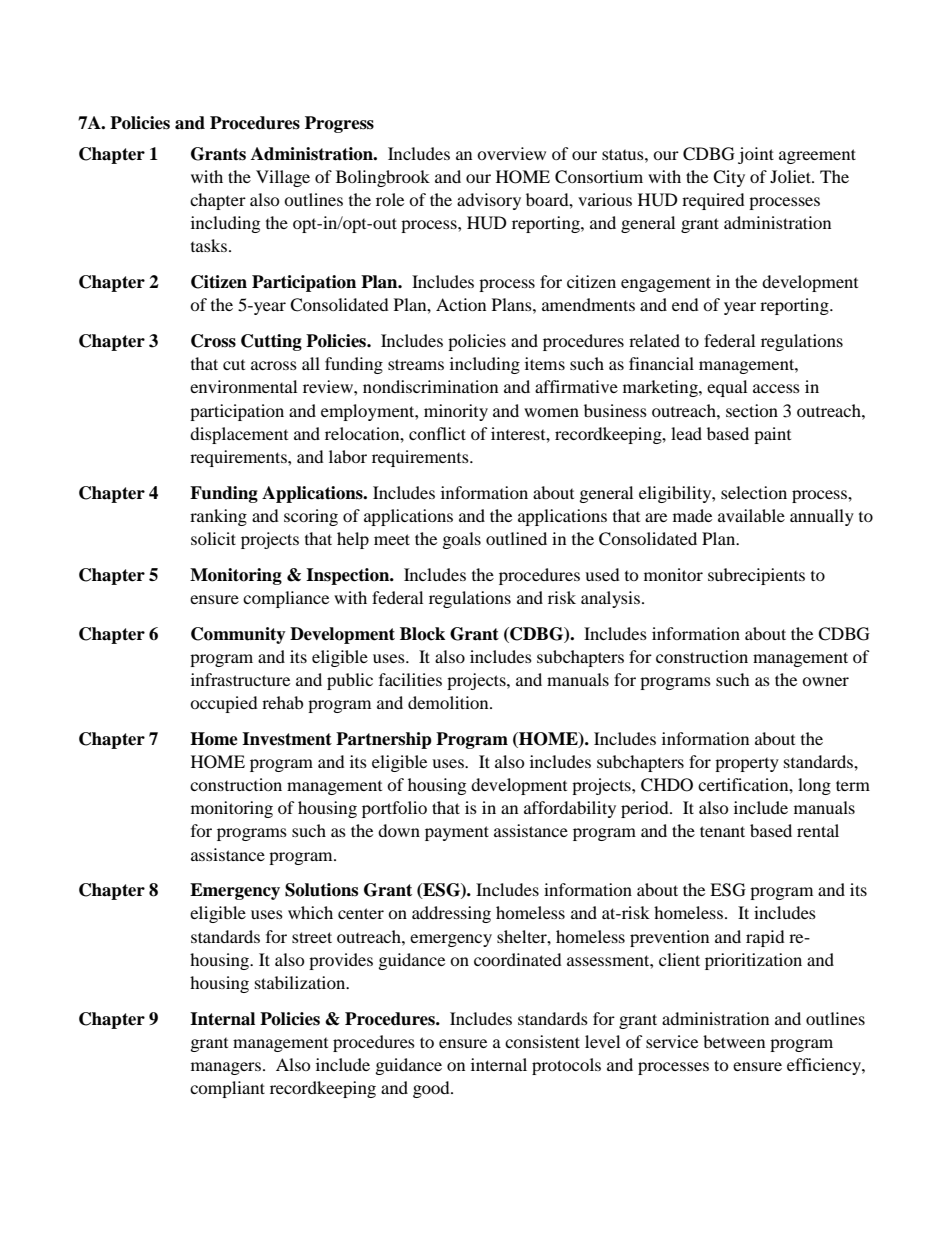 This screenshot has height=1233, width=952. What do you see at coordinates (283, 178) in the screenshot?
I see `Village` at bounding box center [283, 178].
